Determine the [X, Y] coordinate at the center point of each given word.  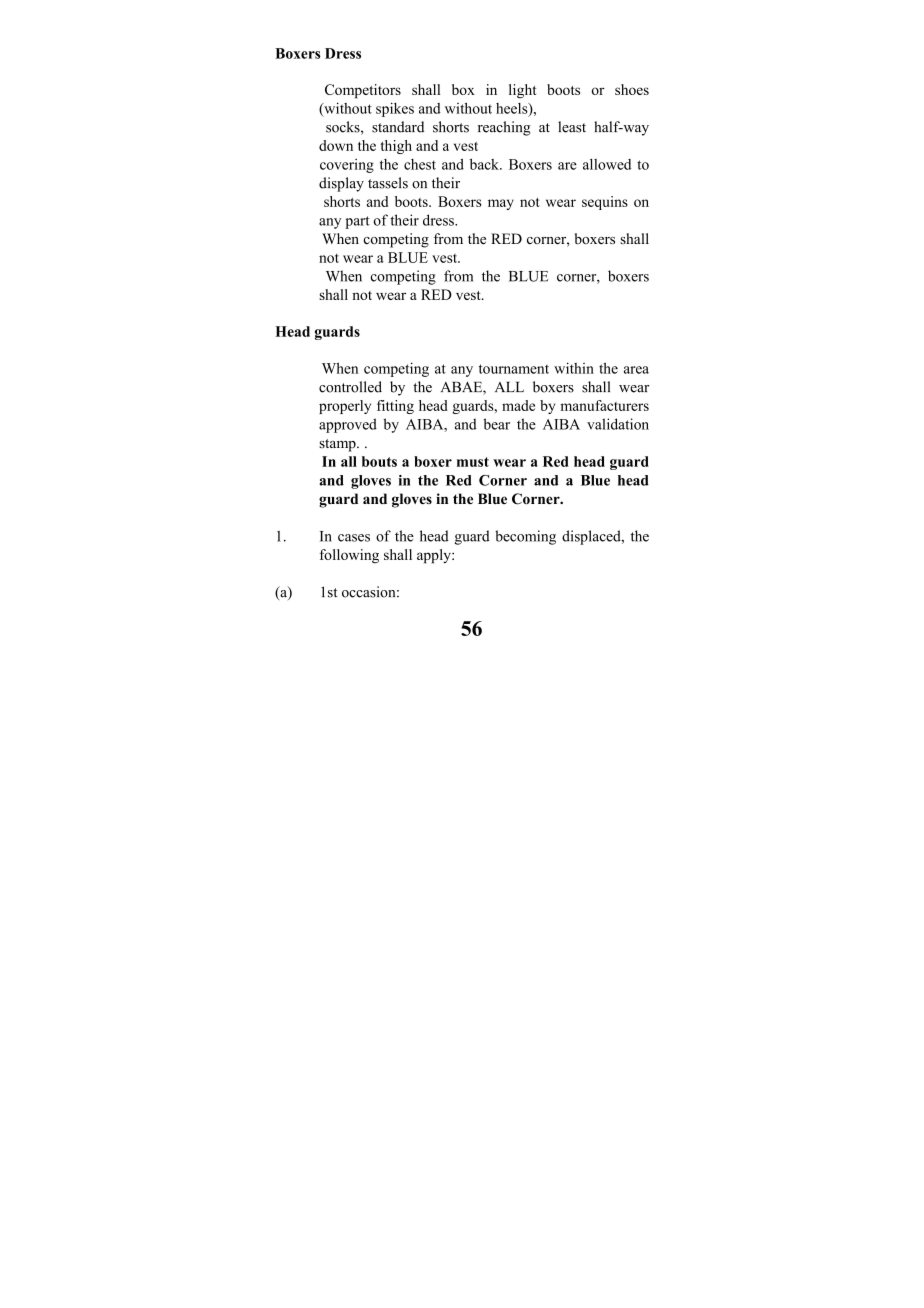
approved [348, 425]
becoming [525, 537]
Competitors [363, 91]
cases [354, 538]
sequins [605, 203]
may [501, 204]
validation [618, 424]
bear [496, 424]
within [574, 368]
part [357, 222]
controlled [350, 387]
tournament [514, 369]
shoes [632, 89]
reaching [504, 128]
